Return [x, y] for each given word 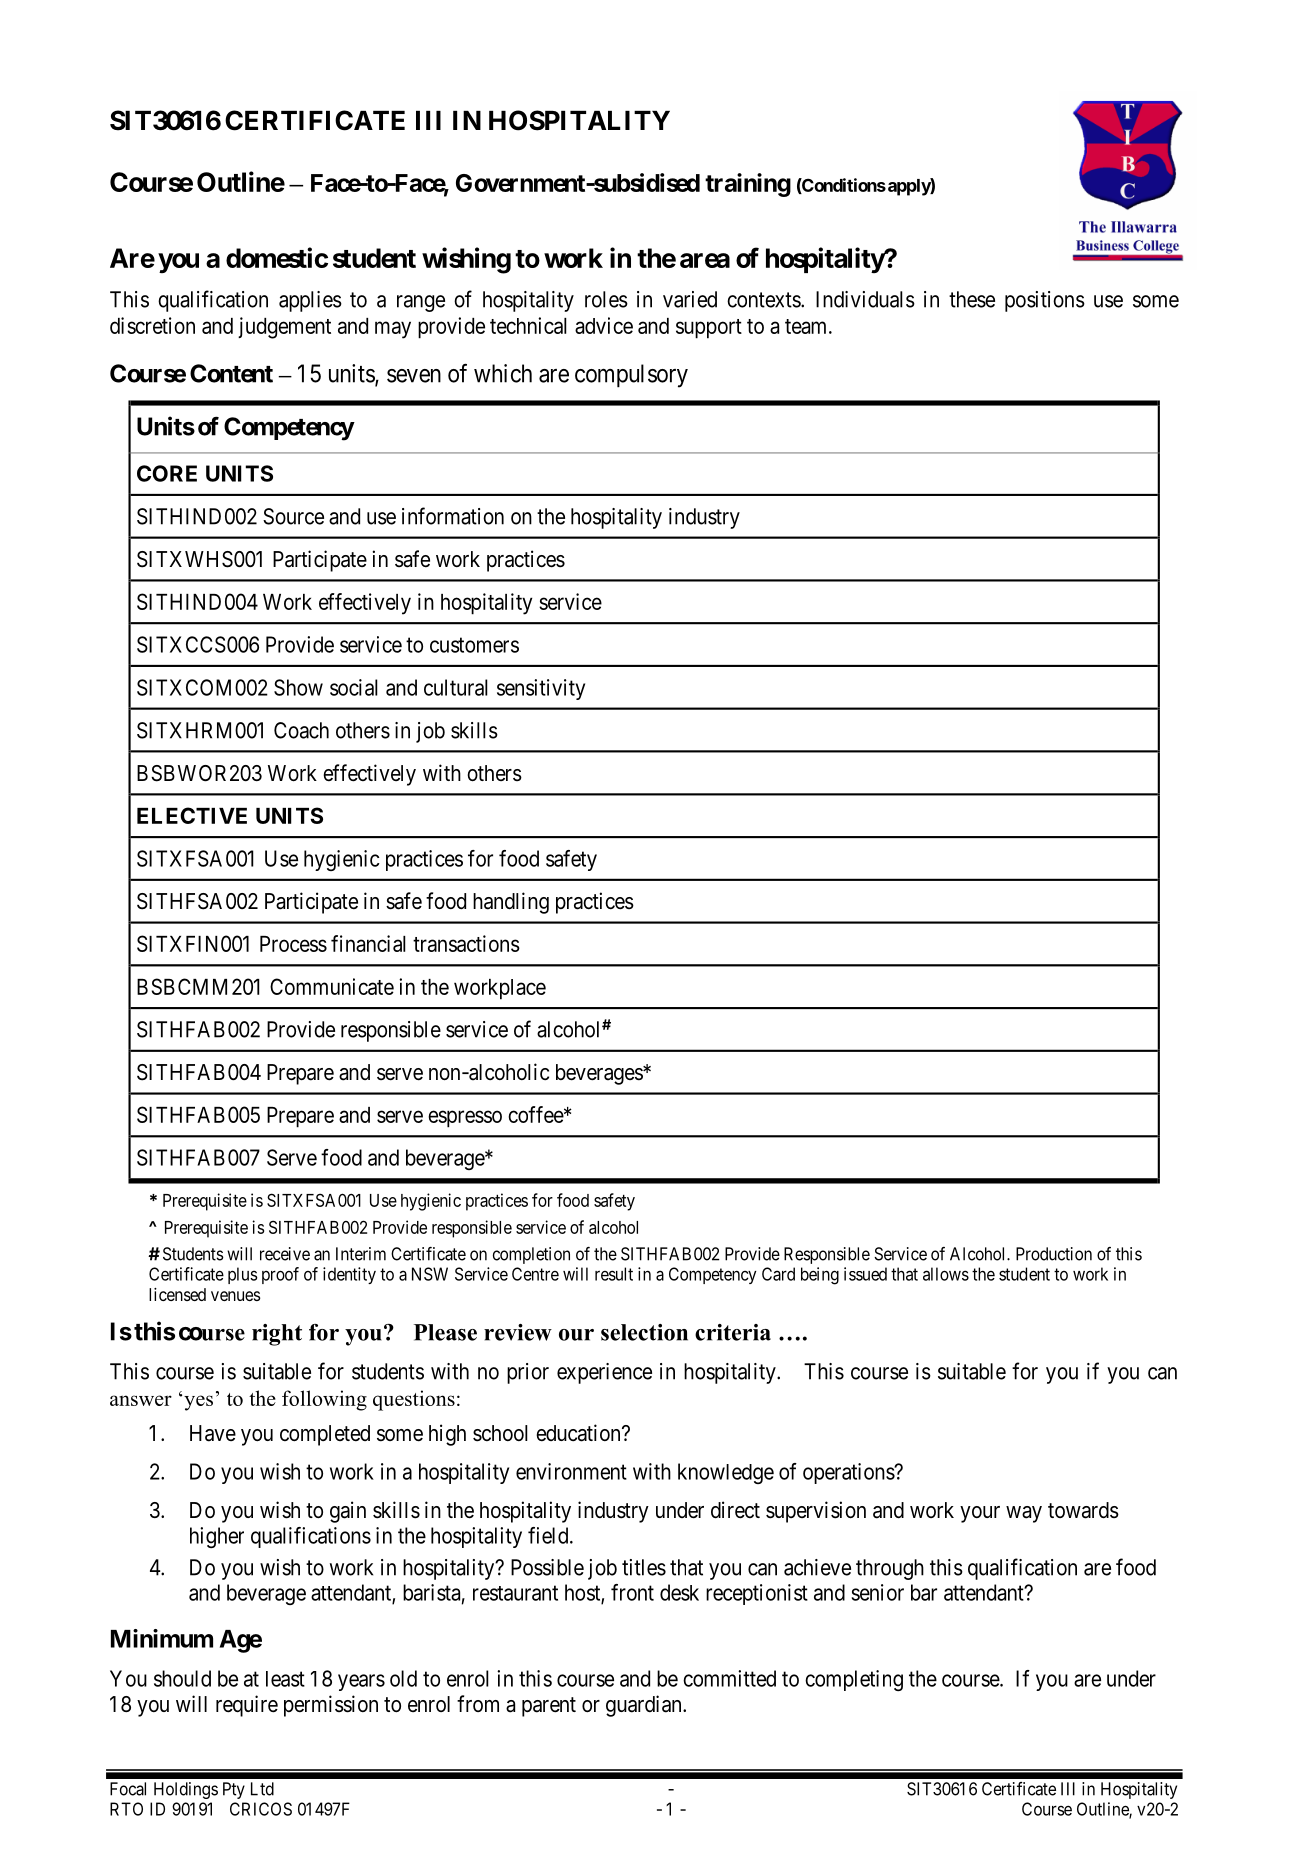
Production [1054, 1254]
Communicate [332, 986]
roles [606, 299]
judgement [284, 328]
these [972, 299]
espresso [465, 1119]
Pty [234, 1790]
